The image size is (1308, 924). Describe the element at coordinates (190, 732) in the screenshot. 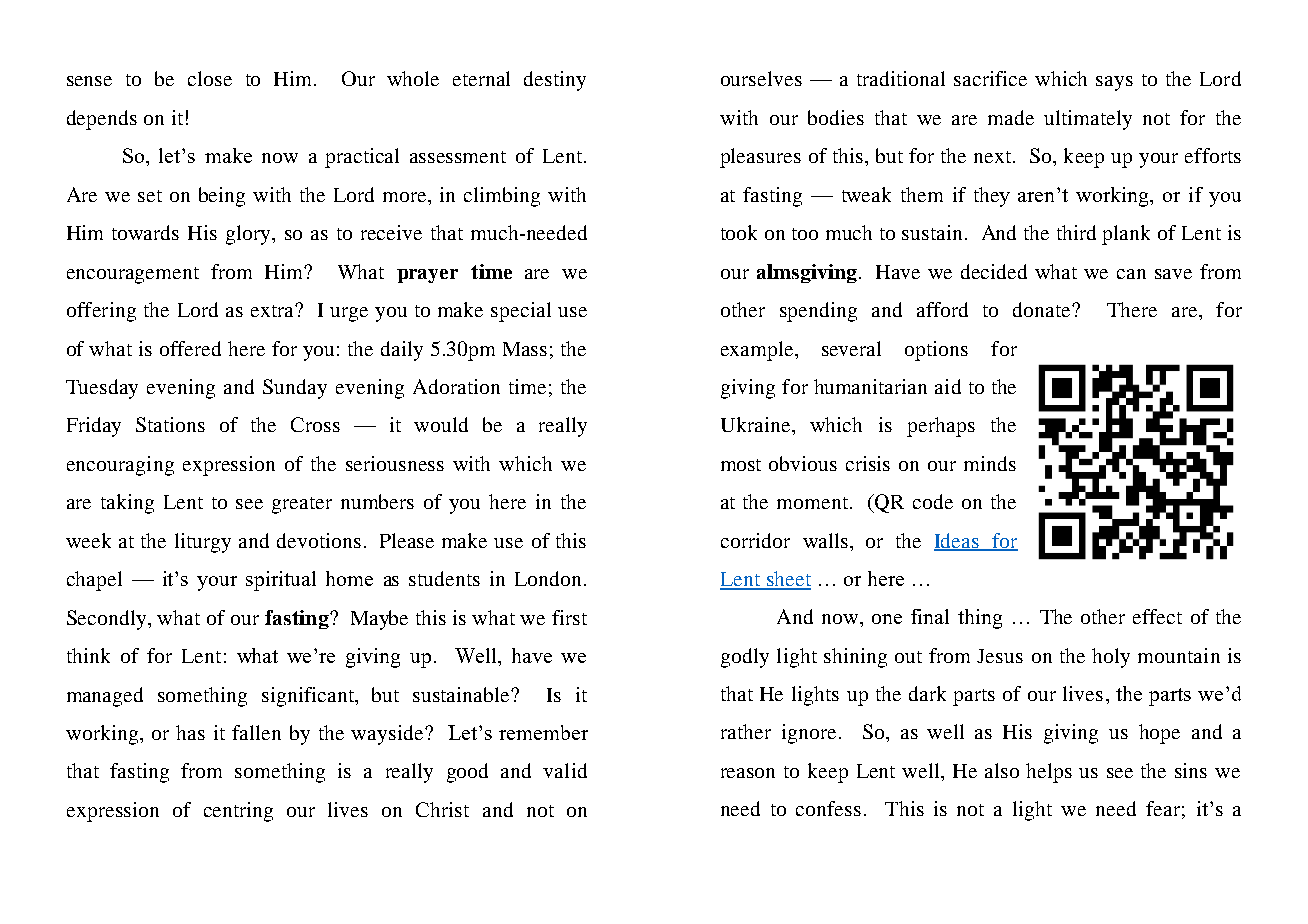

I see `has` at that location.
